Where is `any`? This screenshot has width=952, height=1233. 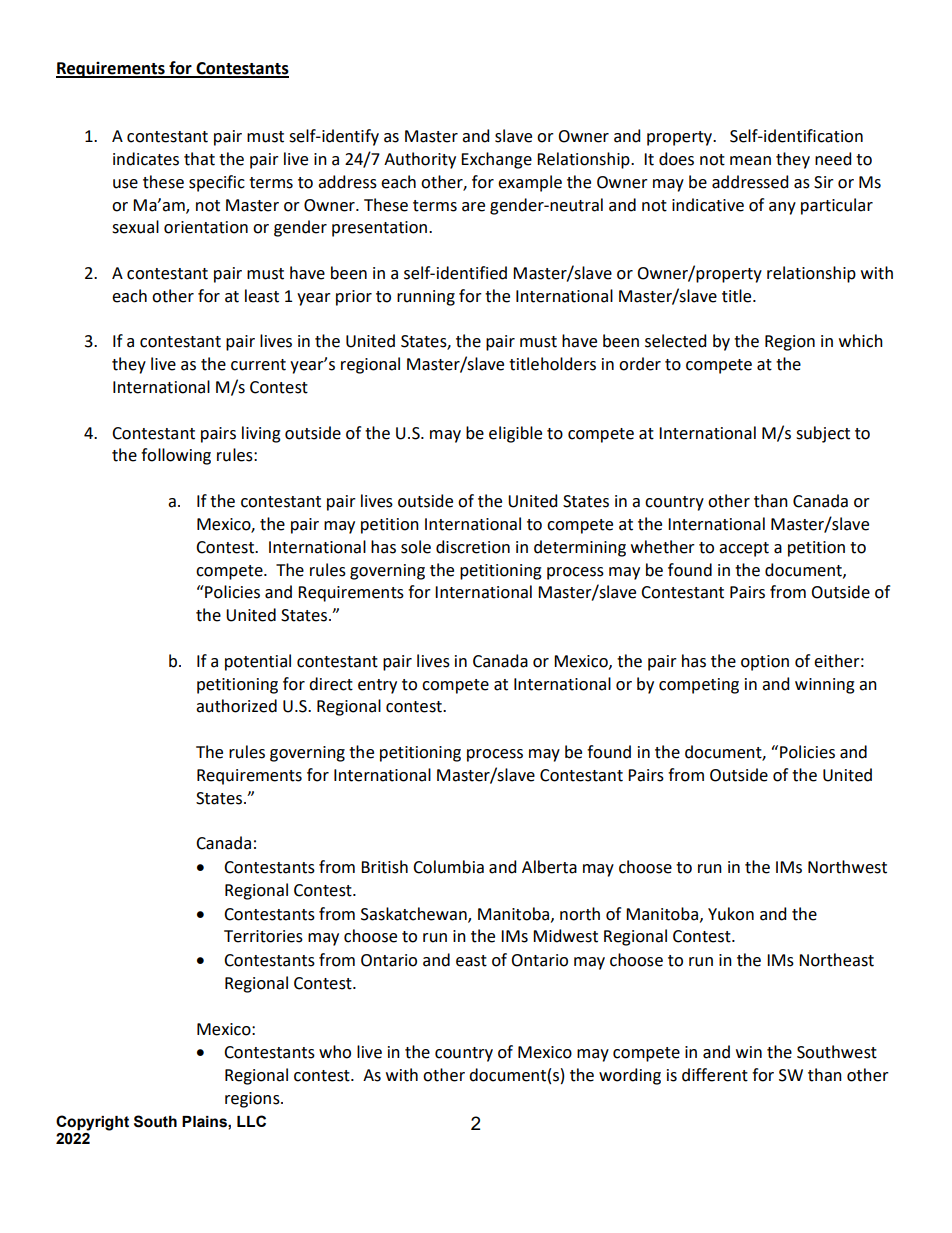
any is located at coordinates (782, 208).
